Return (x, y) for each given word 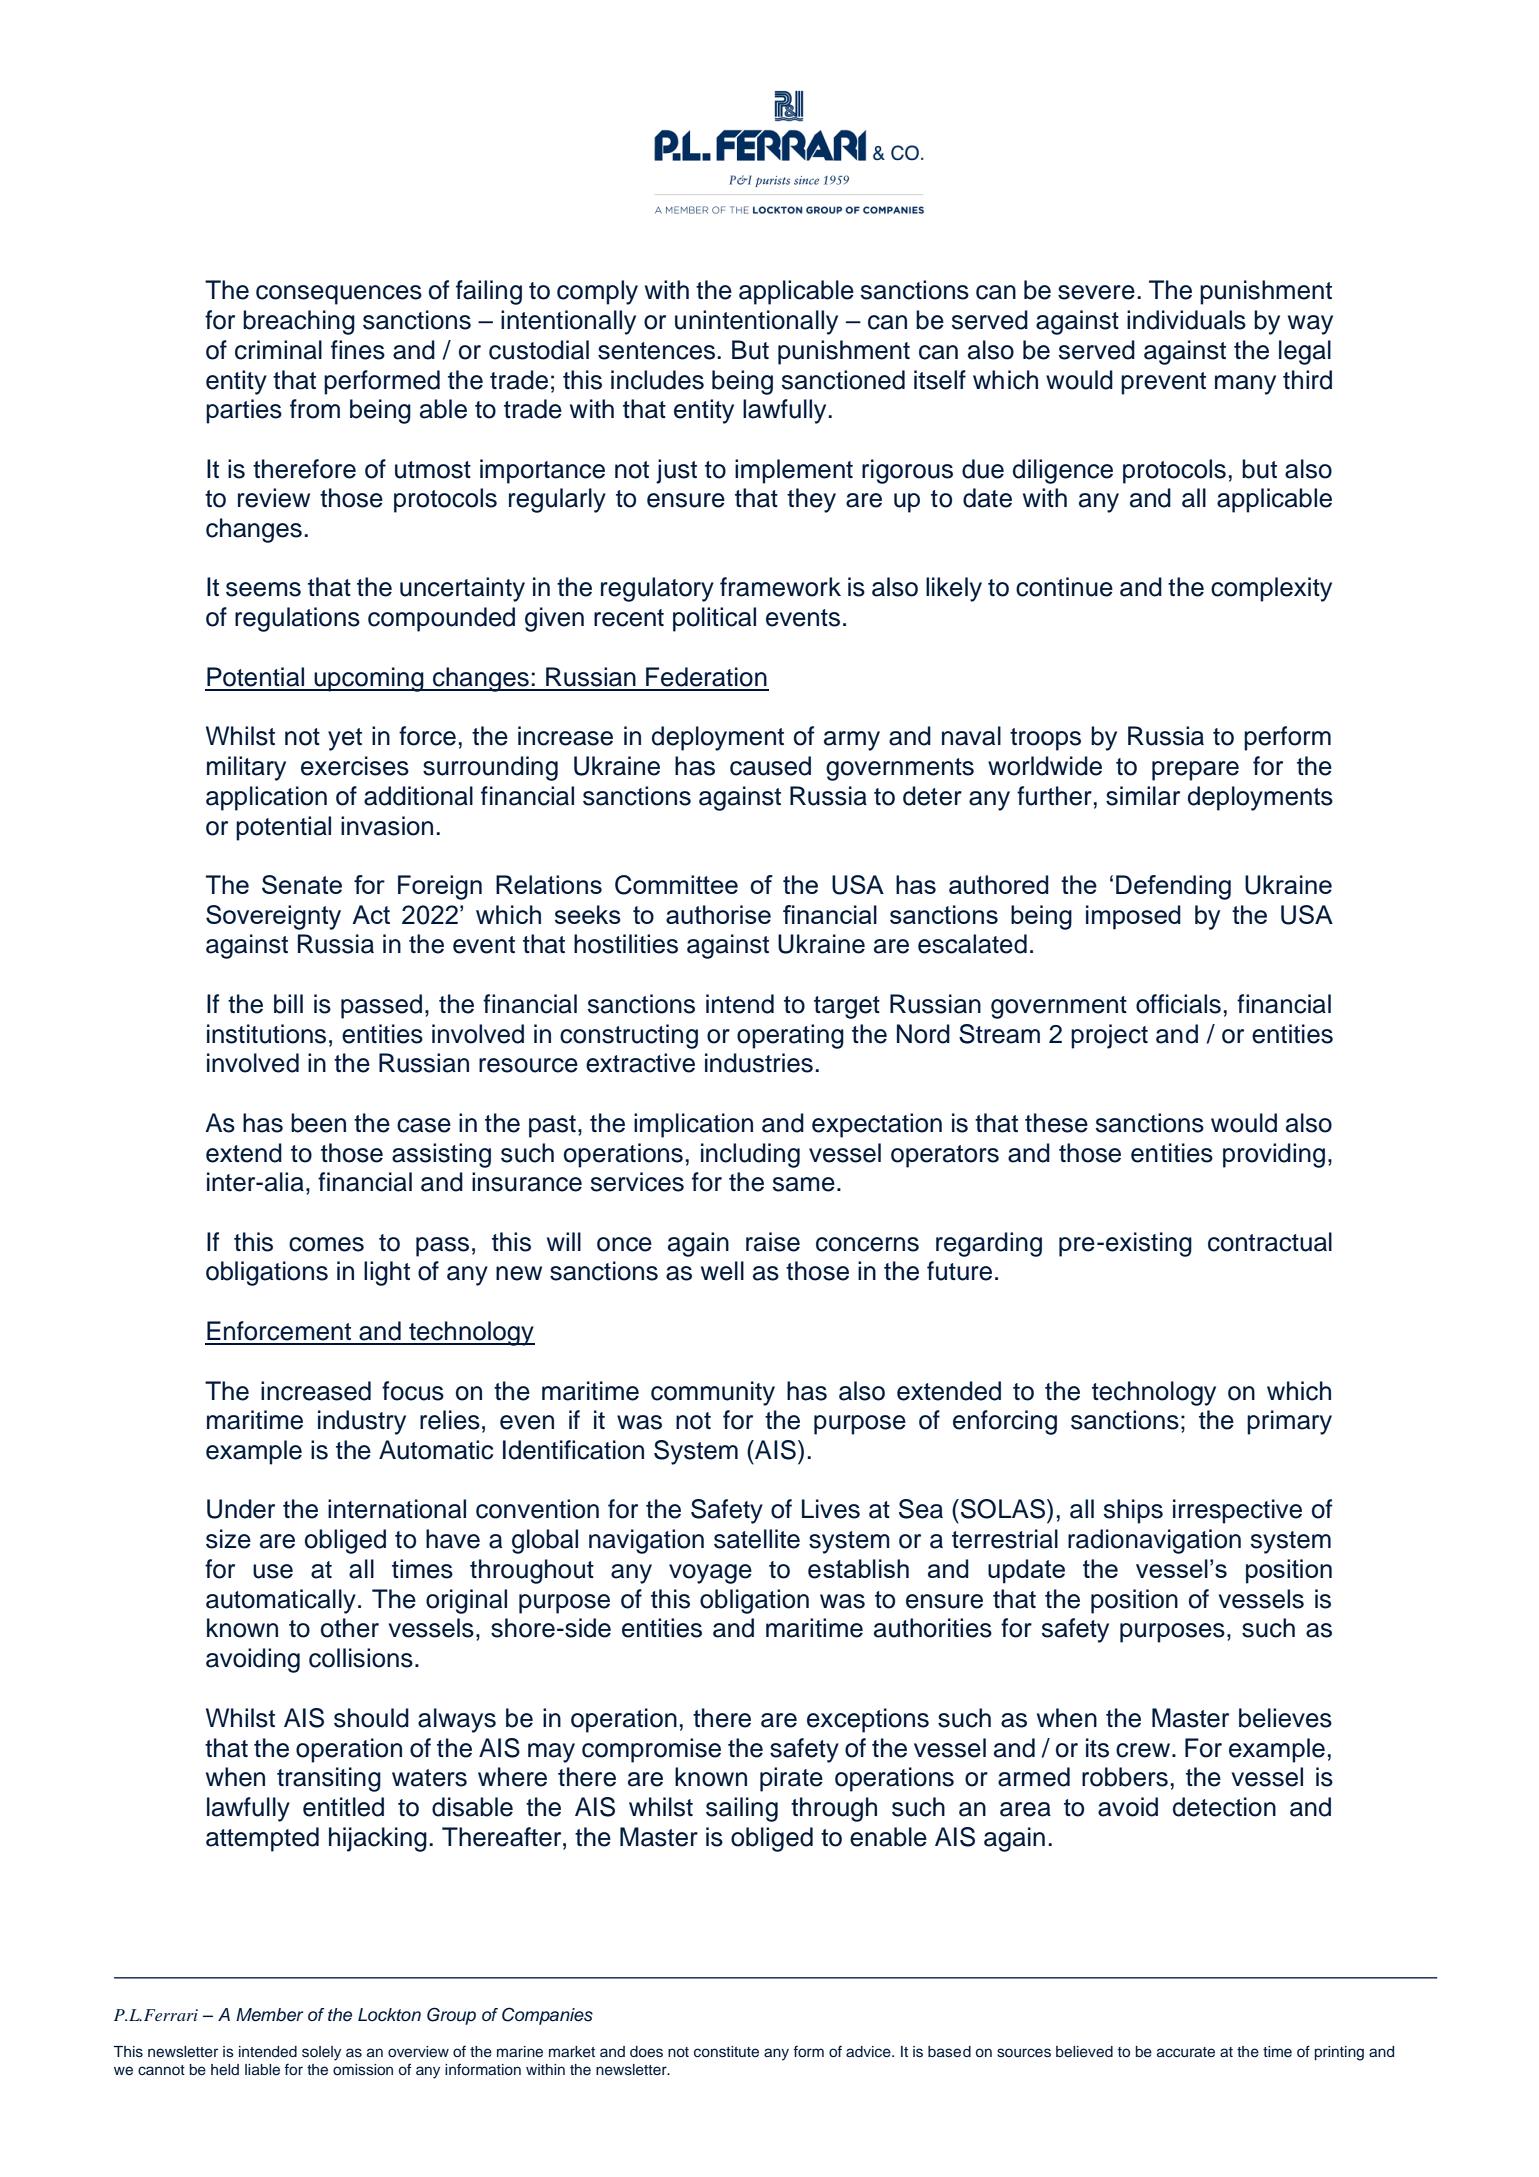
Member (269, 2015)
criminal (278, 350)
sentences (656, 351)
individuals (1186, 320)
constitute (726, 2052)
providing (1274, 1155)
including (750, 1155)
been (318, 1123)
